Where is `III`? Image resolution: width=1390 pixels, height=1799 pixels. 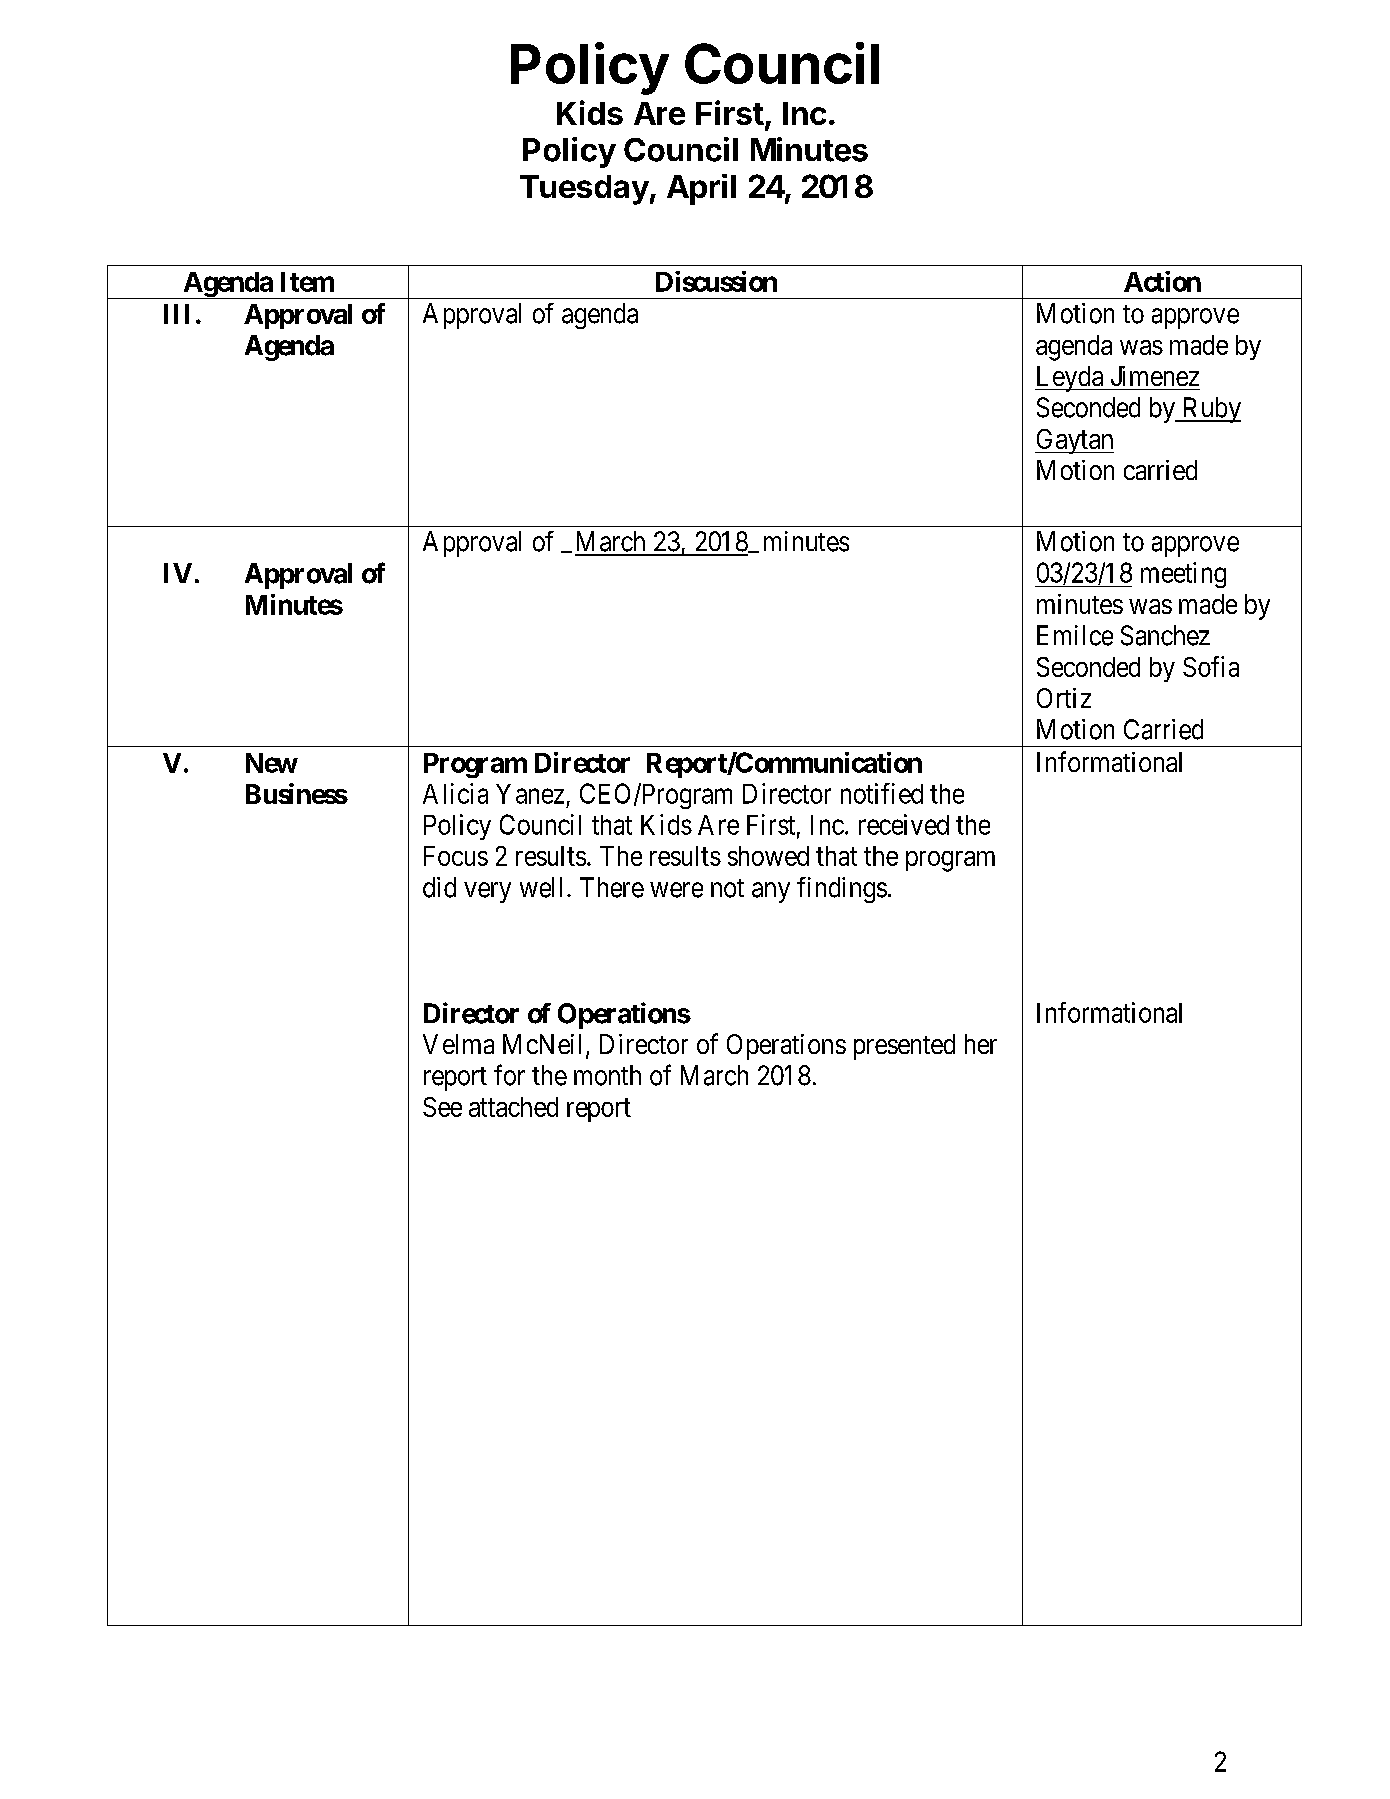
III is located at coordinates (176, 314).
